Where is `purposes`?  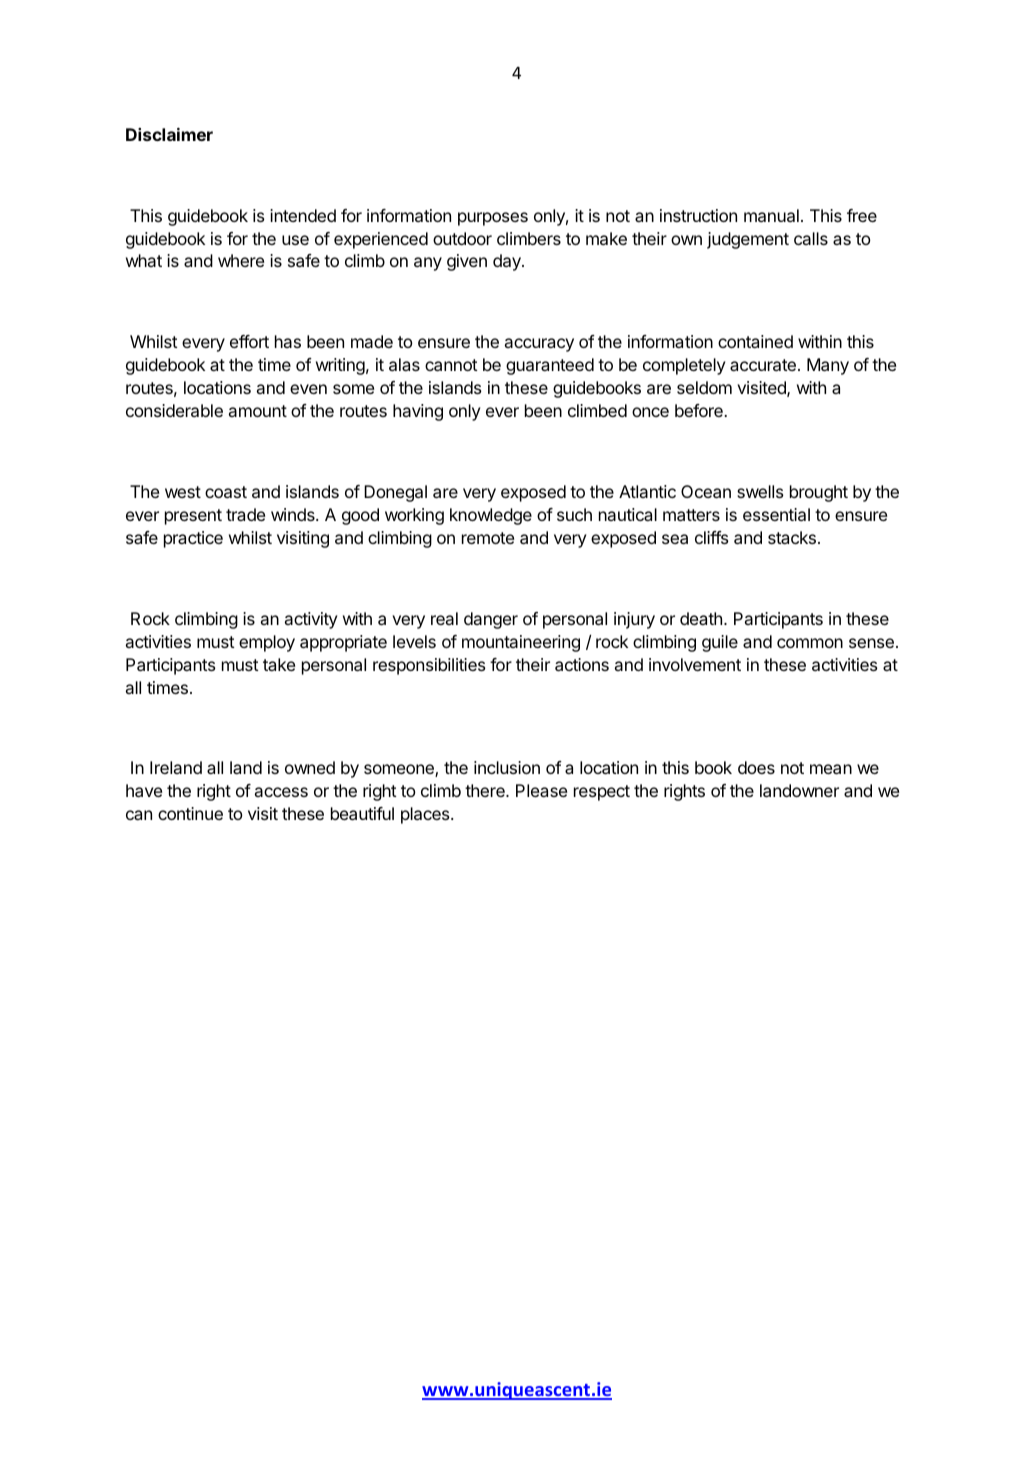 purposes is located at coordinates (493, 219).
